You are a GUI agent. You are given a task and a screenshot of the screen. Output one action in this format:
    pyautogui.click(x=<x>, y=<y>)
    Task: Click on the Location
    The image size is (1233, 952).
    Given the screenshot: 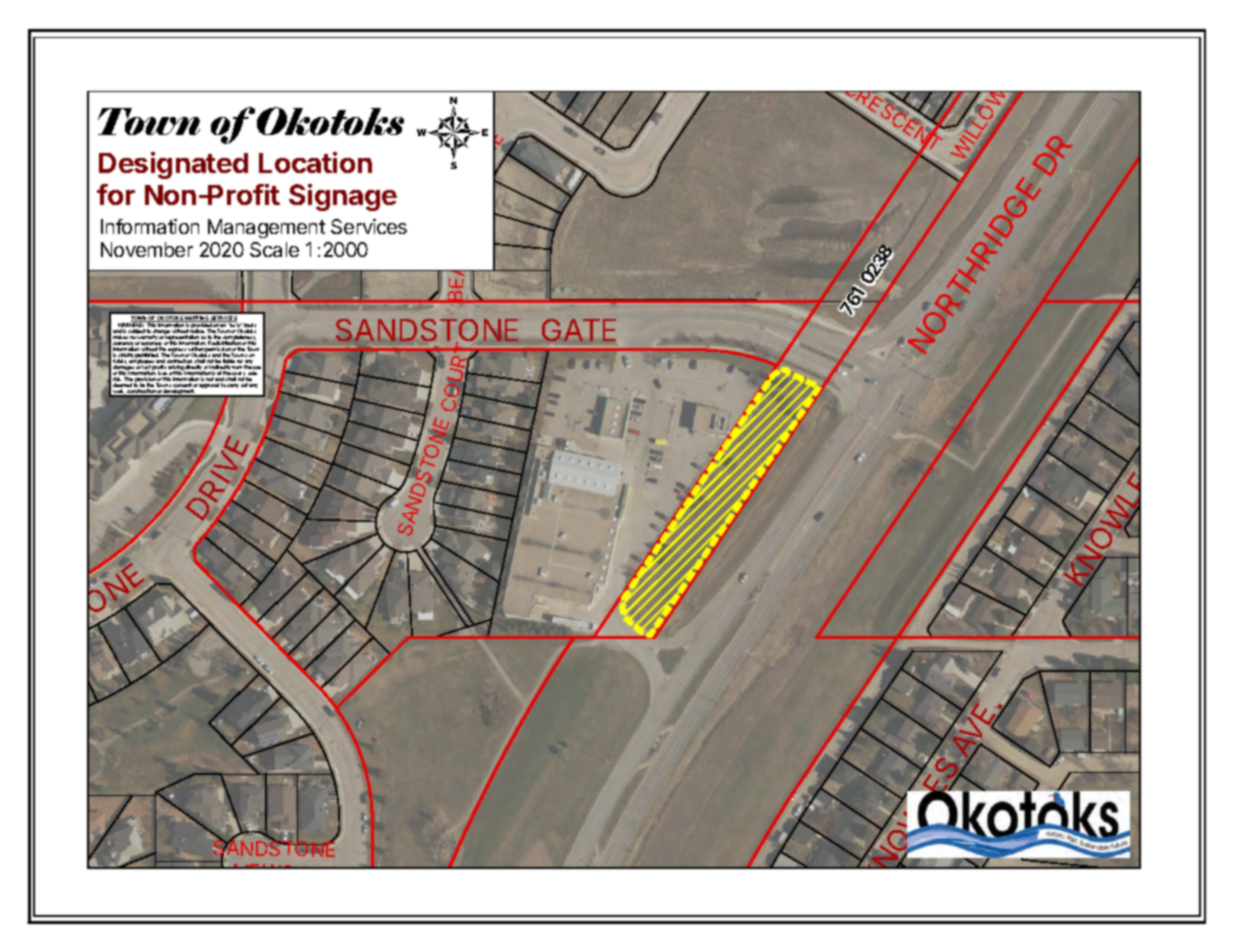 What is the action you would take?
    pyautogui.click(x=315, y=162)
